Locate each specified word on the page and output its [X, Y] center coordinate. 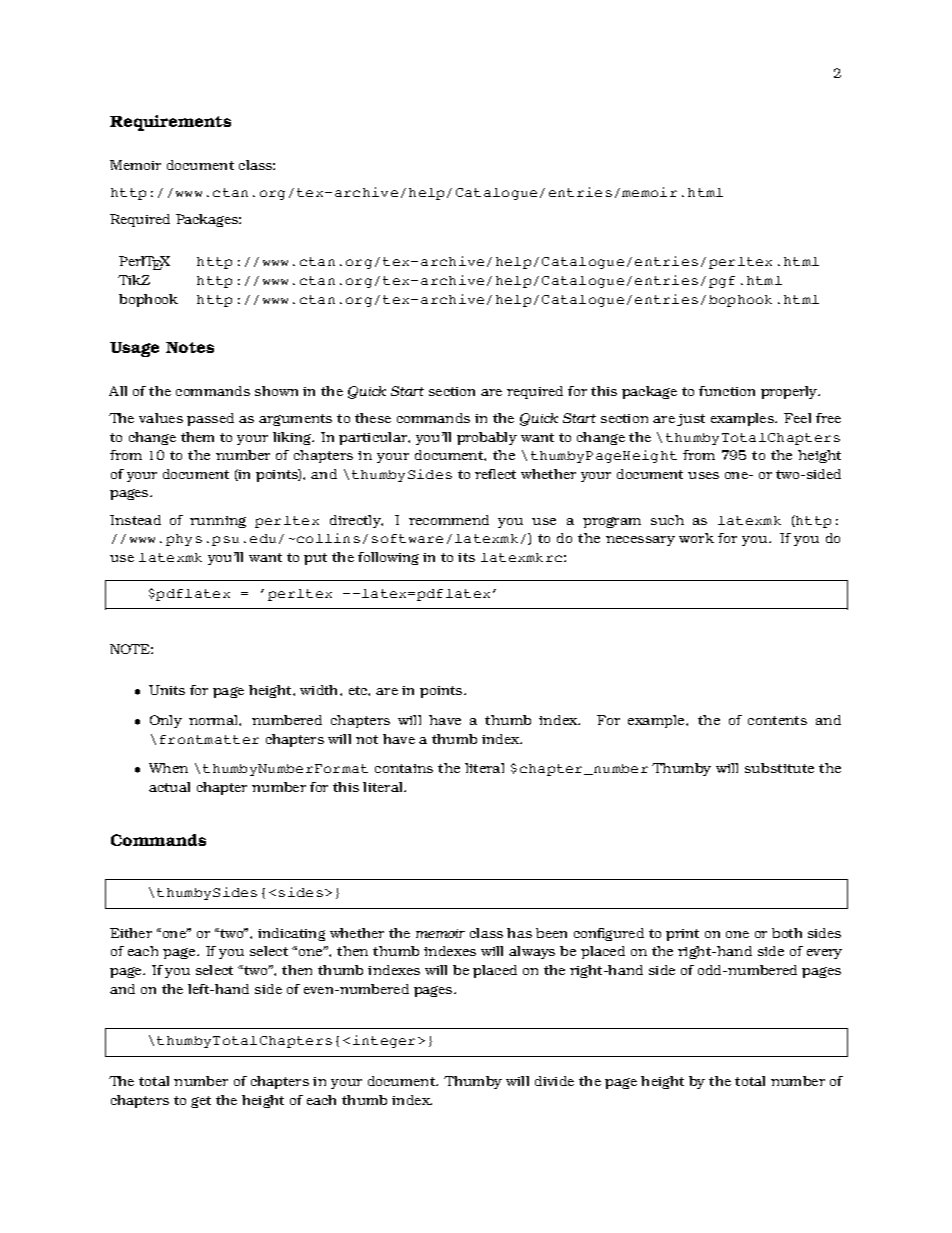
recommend [449, 520]
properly [790, 392]
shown [276, 391]
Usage [134, 349]
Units [167, 690]
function [727, 391]
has [519, 933]
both [787, 933]
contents [777, 720]
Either [131, 933]
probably [487, 438]
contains [404, 768]
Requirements [170, 123]
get [201, 1102]
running [218, 522]
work [696, 538]
